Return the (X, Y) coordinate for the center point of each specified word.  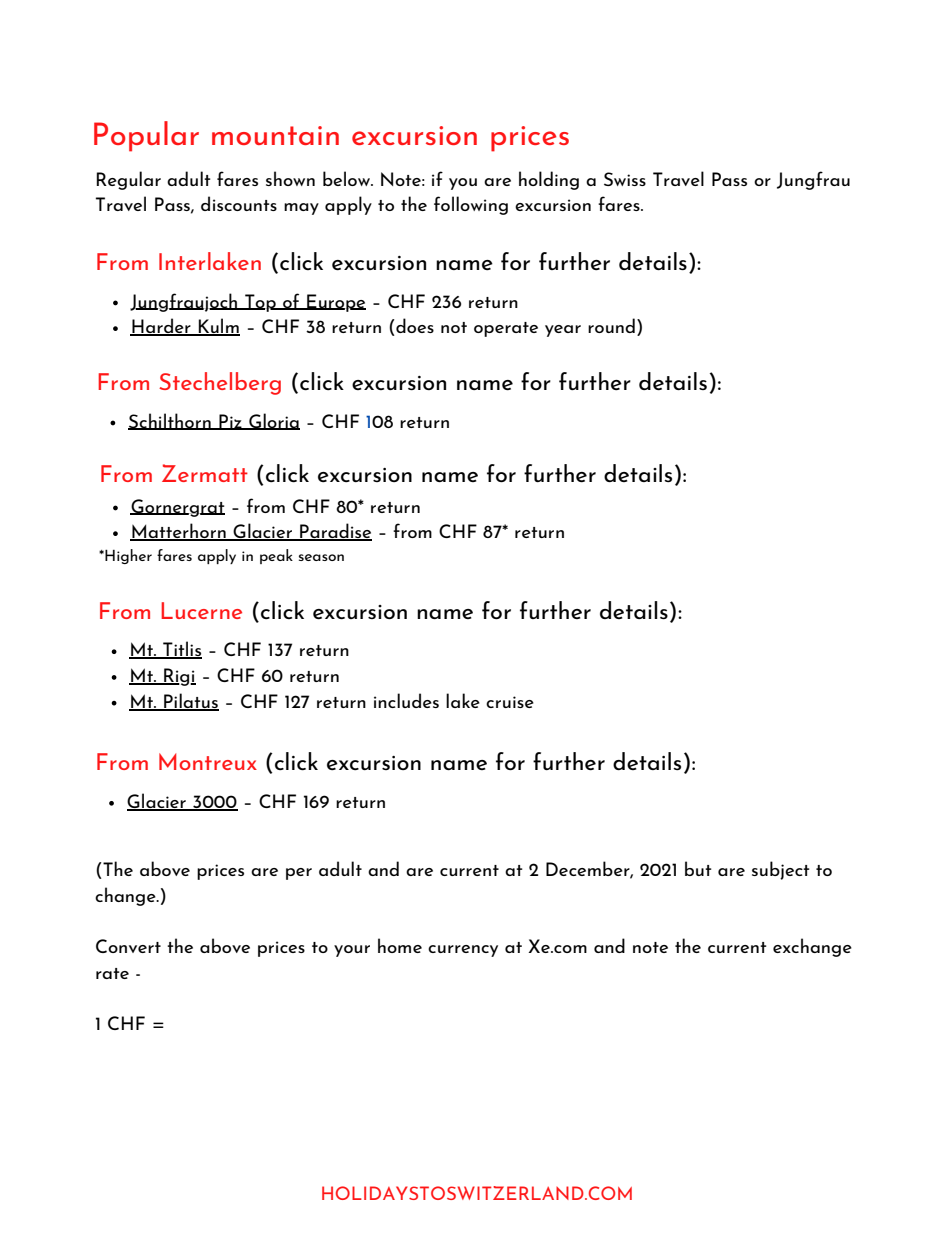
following (471, 205)
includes (406, 700)
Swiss (625, 179)
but (698, 868)
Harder (161, 327)
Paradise (335, 532)
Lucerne (201, 610)
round (611, 325)
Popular (146, 136)
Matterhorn (179, 532)
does (414, 325)
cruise (510, 702)
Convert (128, 946)
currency (463, 951)
